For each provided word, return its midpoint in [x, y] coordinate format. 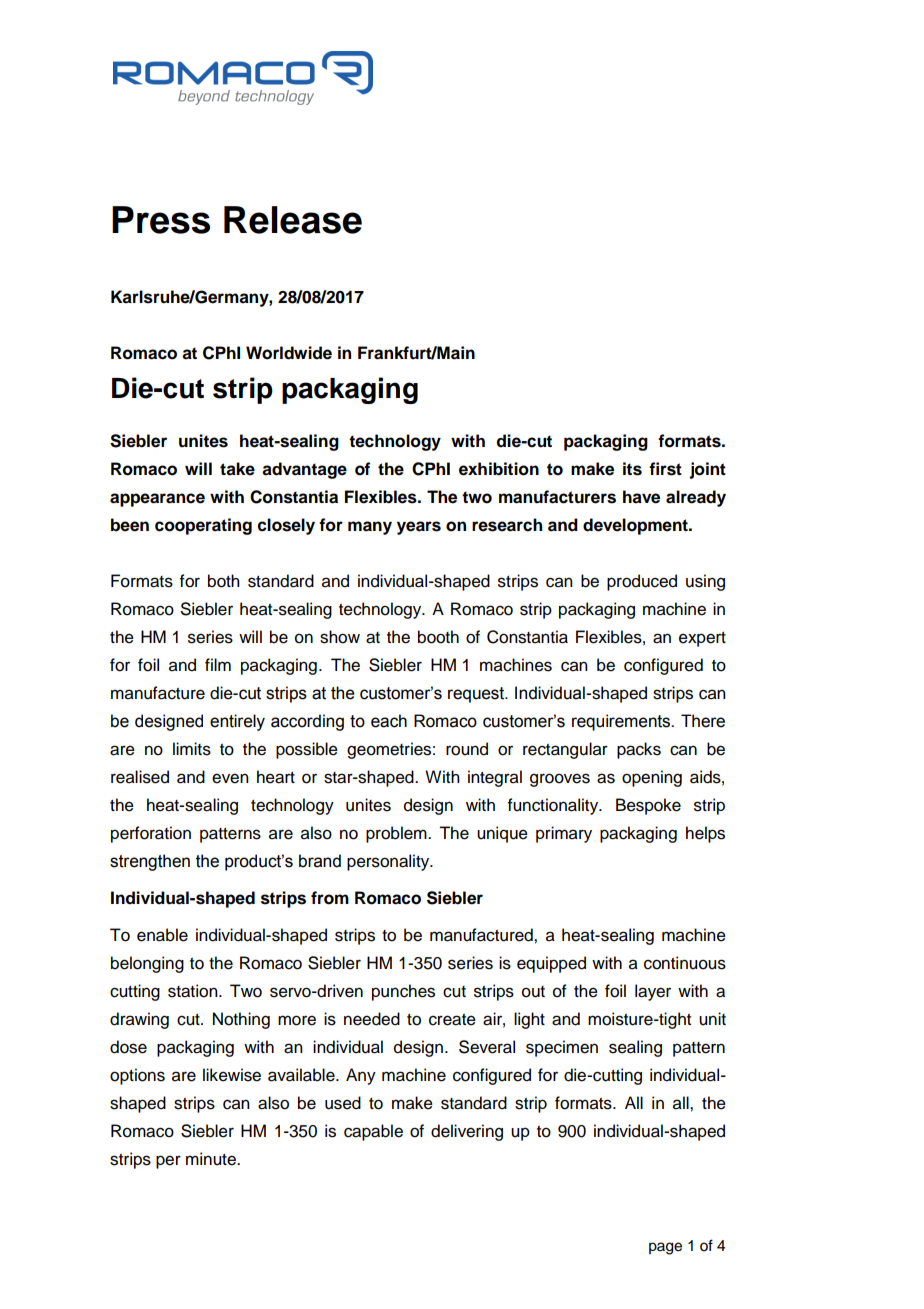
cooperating [203, 526]
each [389, 721]
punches [403, 992]
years [419, 528]
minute [212, 1159]
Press [161, 220]
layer [653, 992]
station [194, 991]
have [641, 497]
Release [293, 220]
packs [639, 750]
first [665, 469]
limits [192, 749]
